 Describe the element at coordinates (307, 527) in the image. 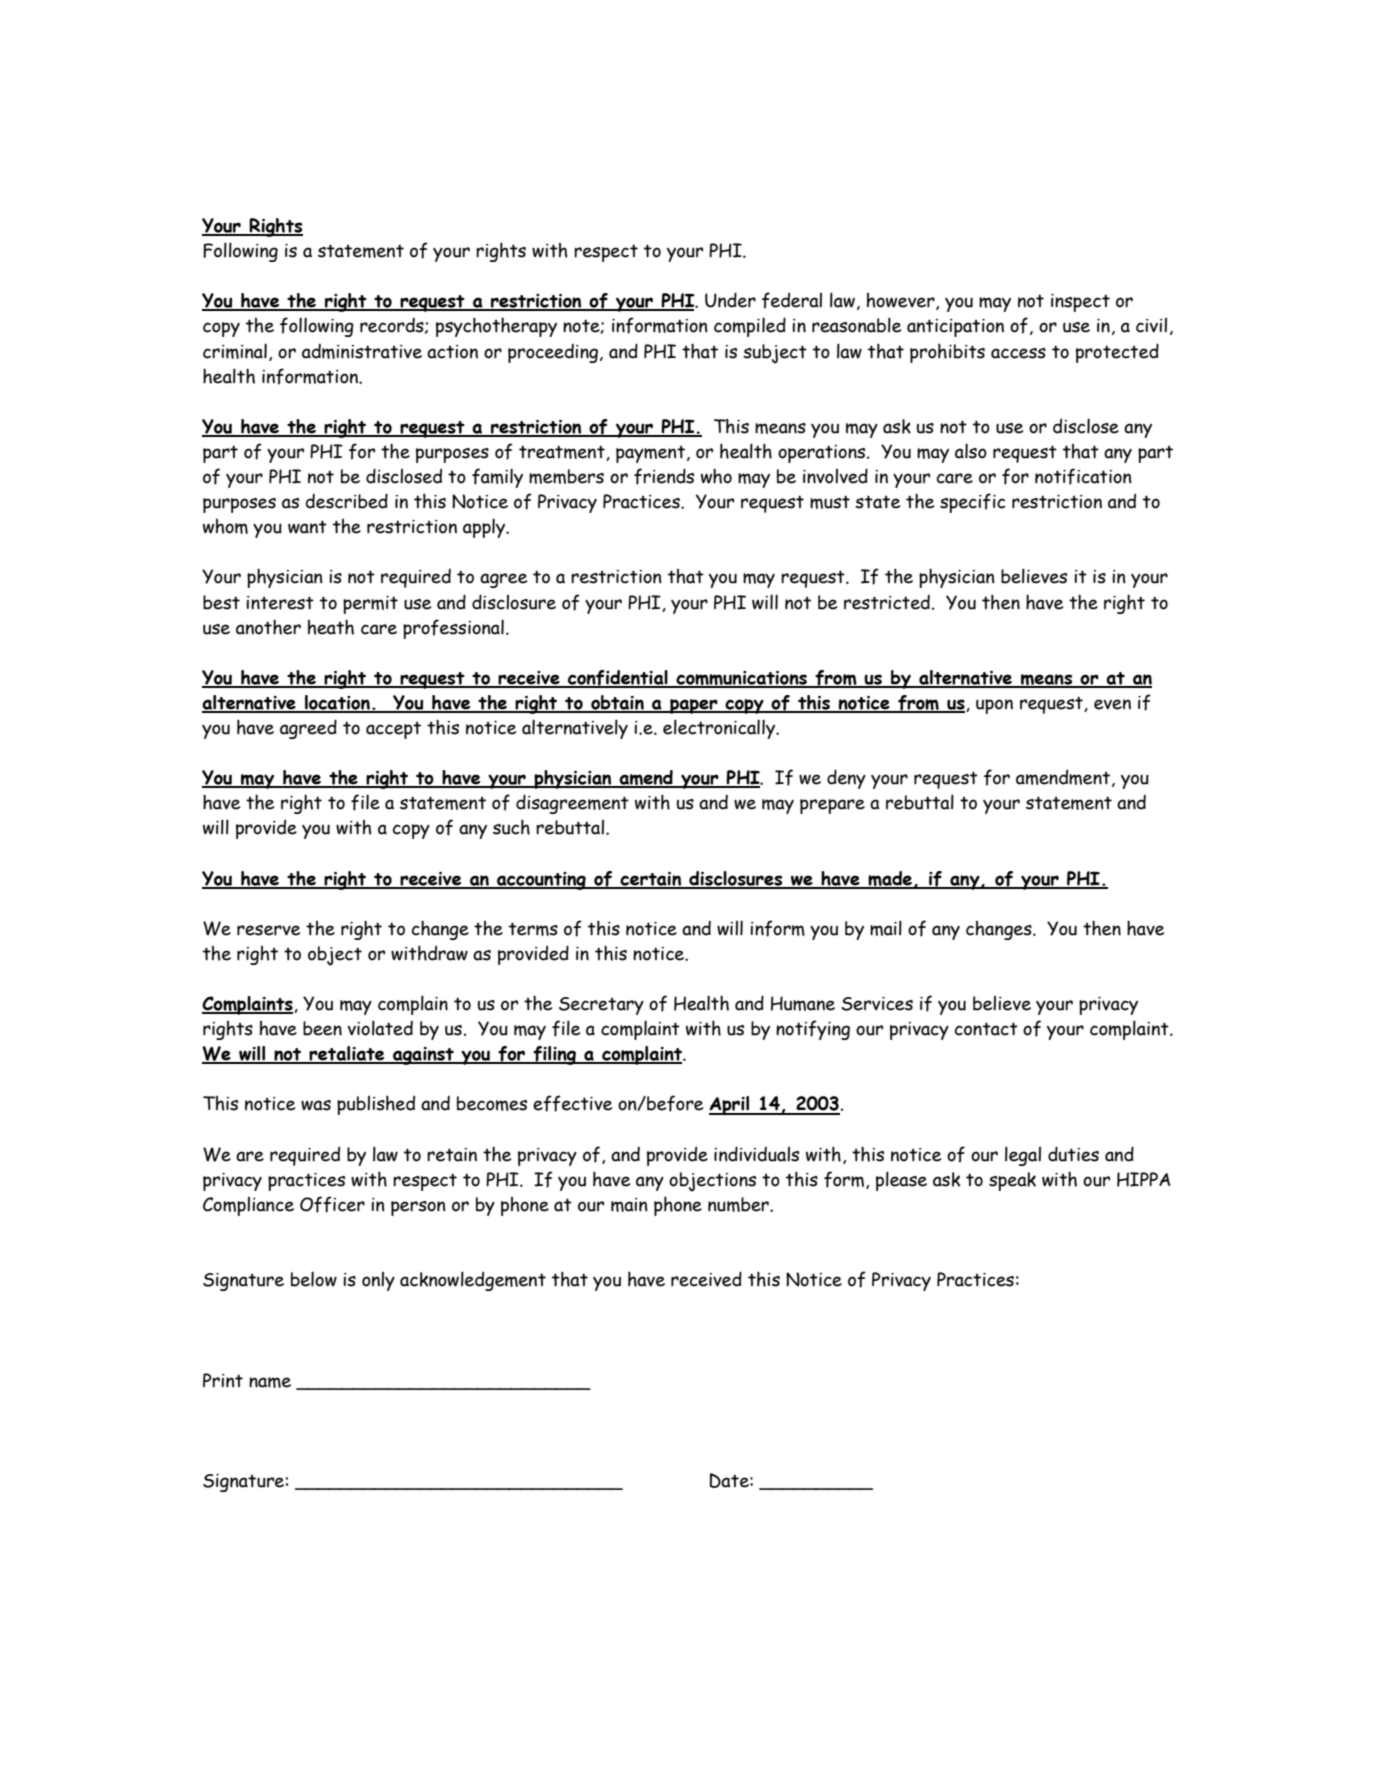

I see `want` at that location.
